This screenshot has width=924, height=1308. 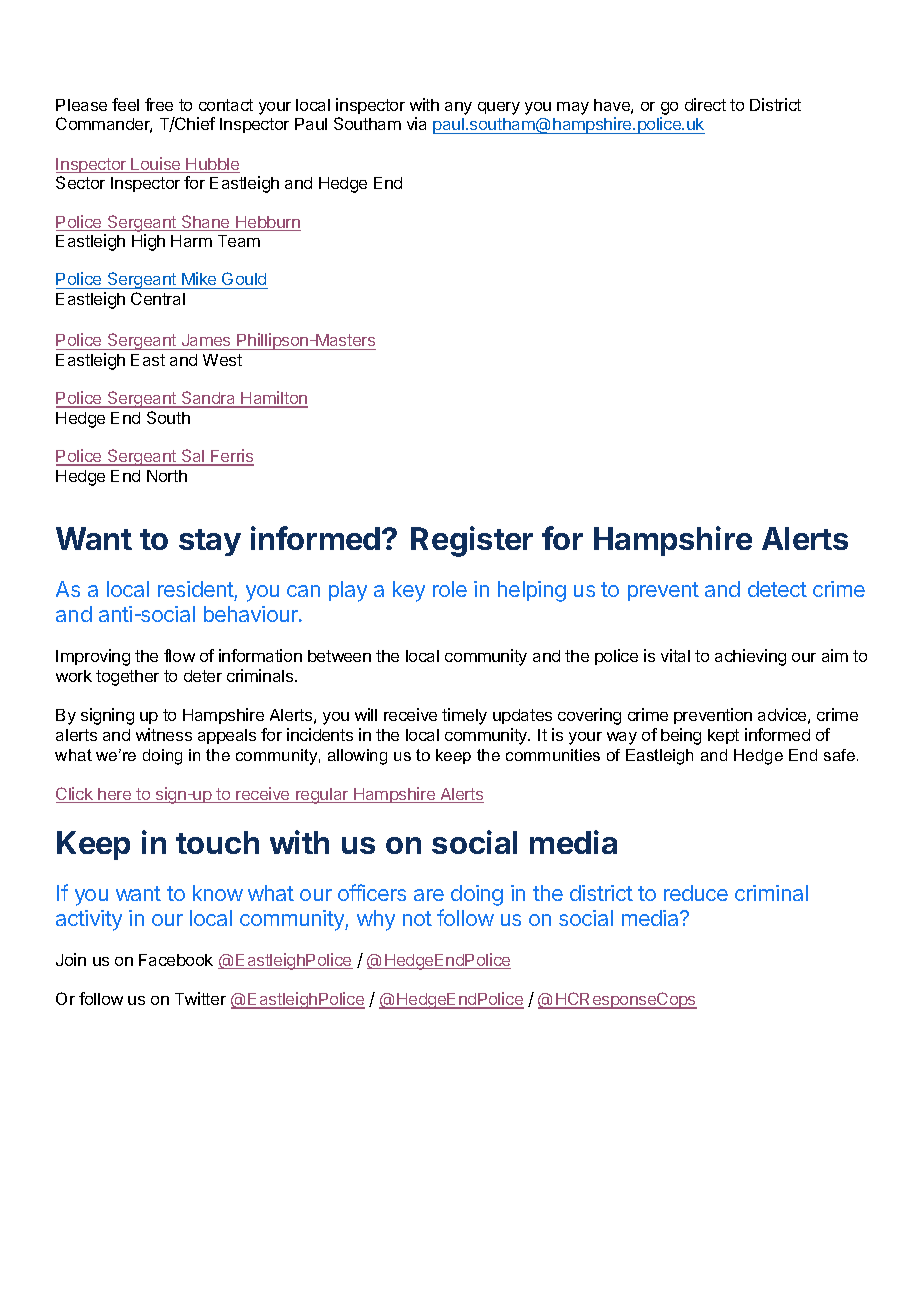 I want to click on achieving, so click(x=750, y=657).
